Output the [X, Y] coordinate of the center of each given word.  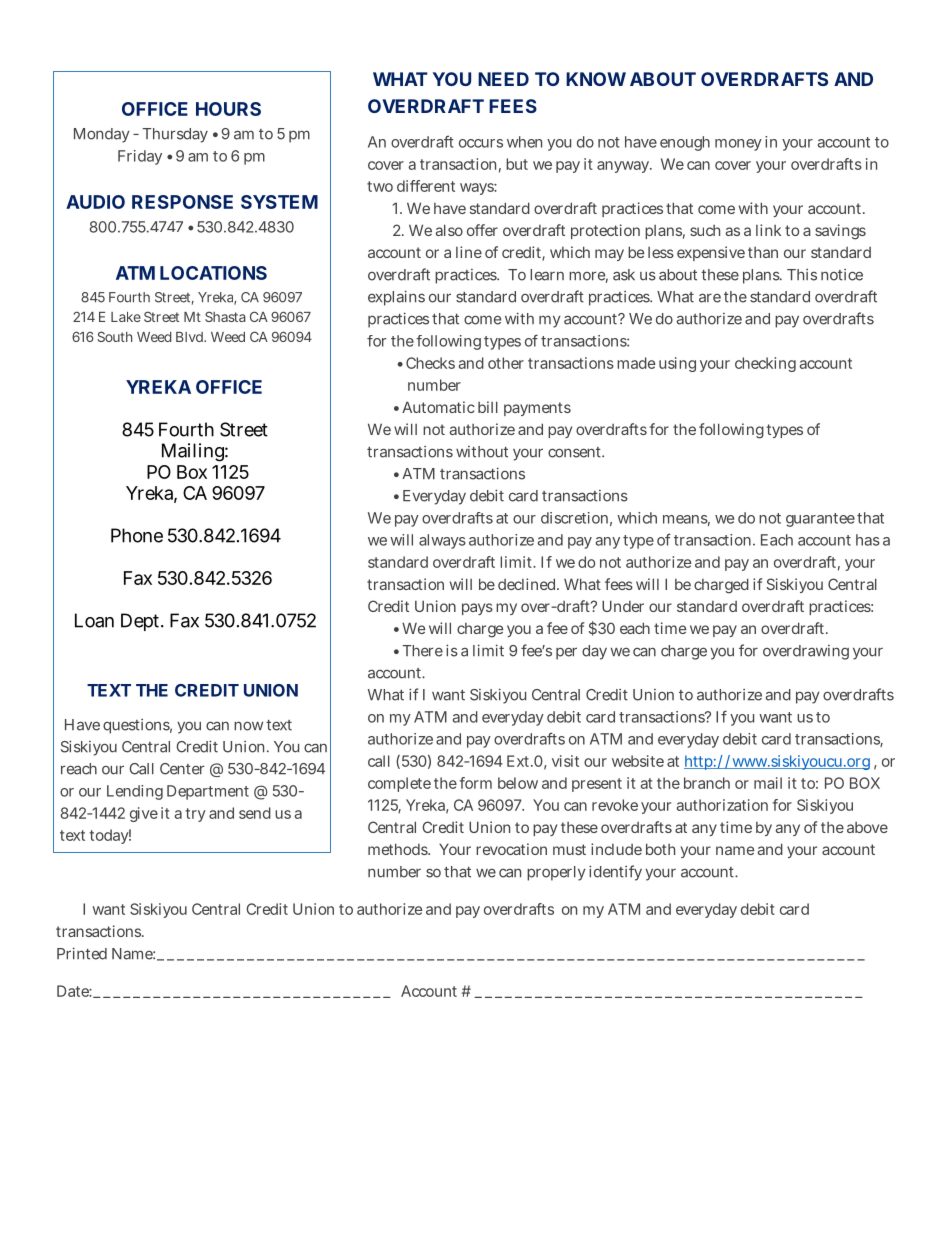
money [738, 145]
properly [556, 873]
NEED [503, 79]
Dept [140, 622]
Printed [82, 953]
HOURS [228, 109]
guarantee [820, 520]
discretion [574, 518]
